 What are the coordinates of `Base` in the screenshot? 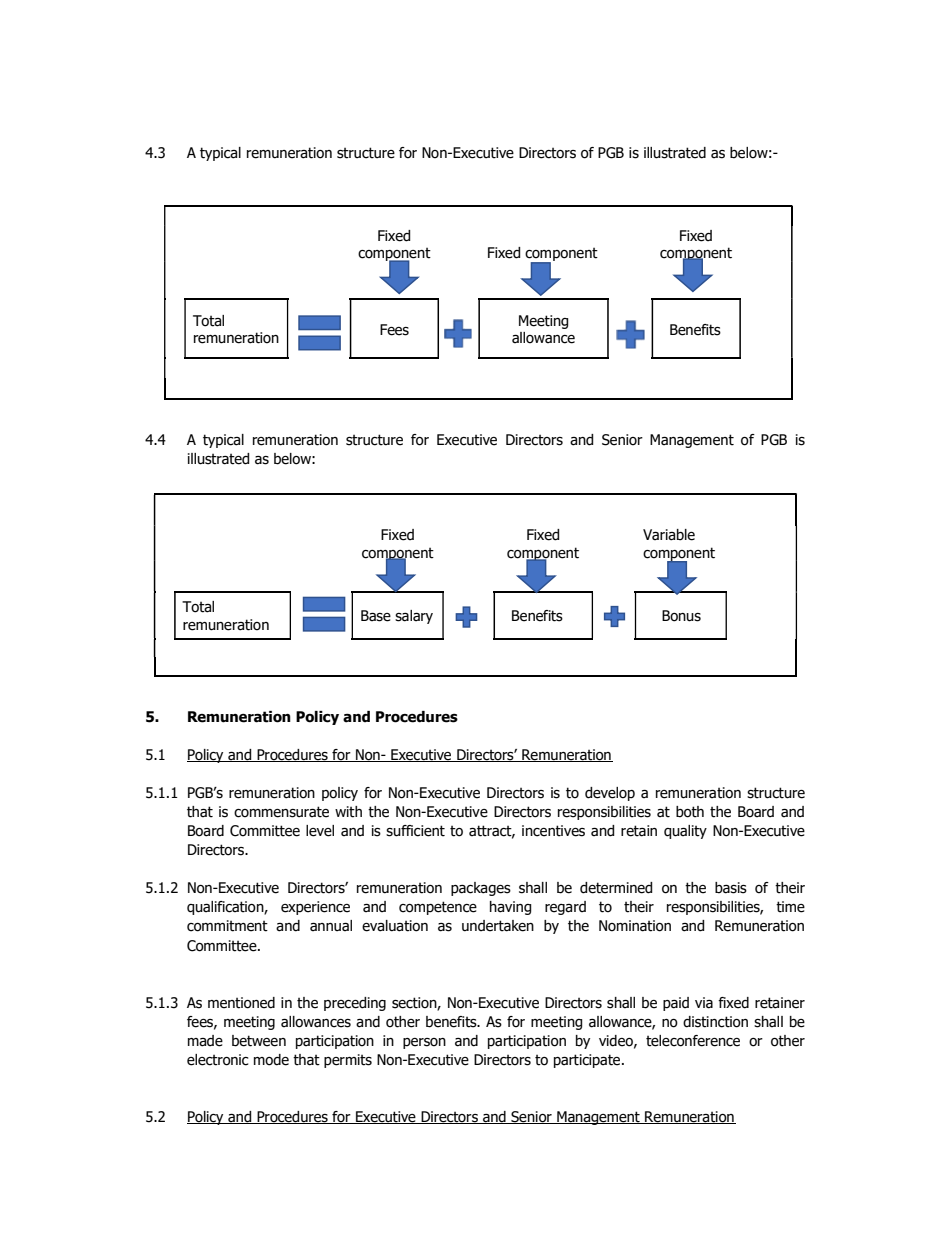 It's located at (376, 616).
